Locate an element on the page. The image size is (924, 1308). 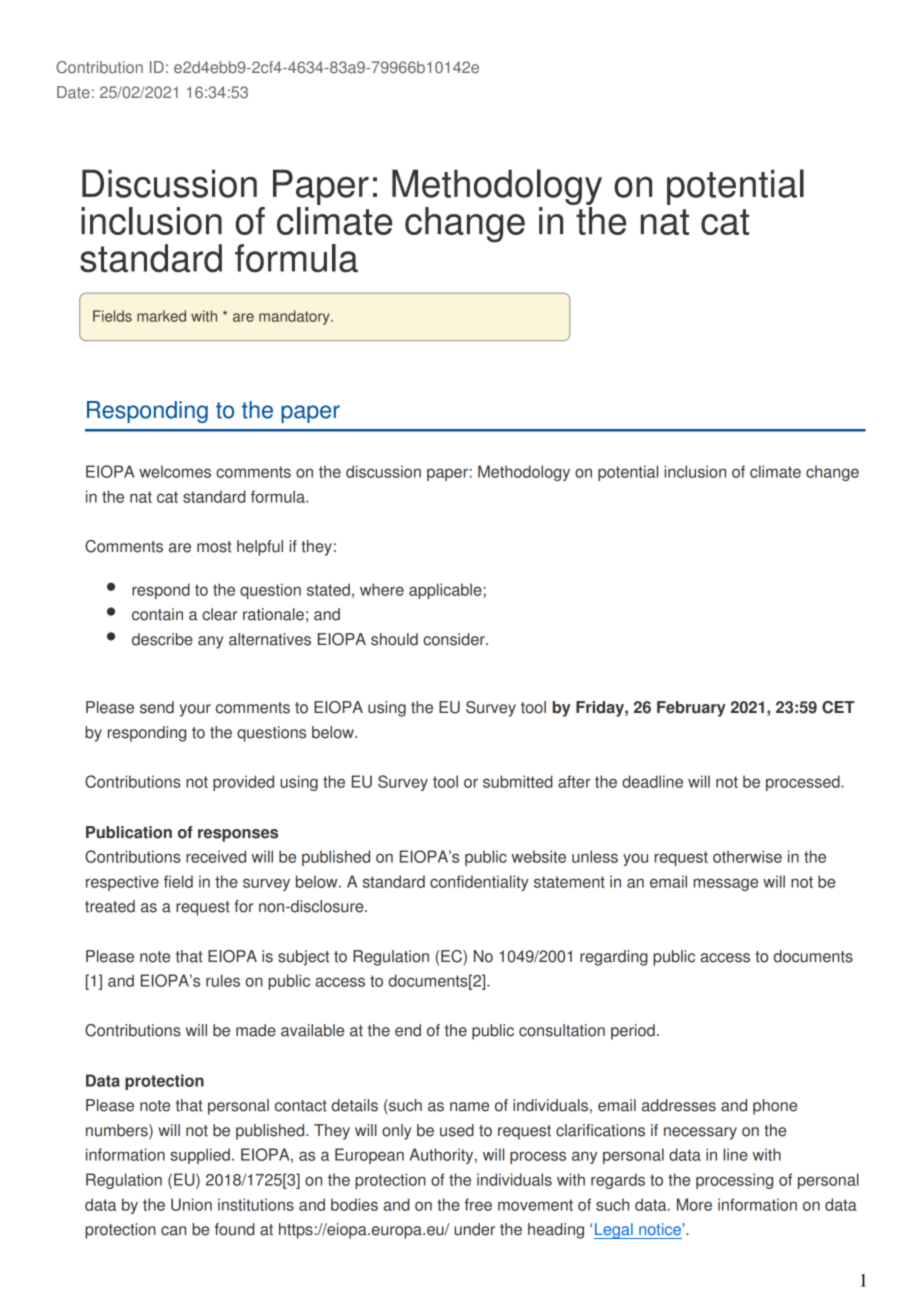
February is located at coordinates (691, 709).
